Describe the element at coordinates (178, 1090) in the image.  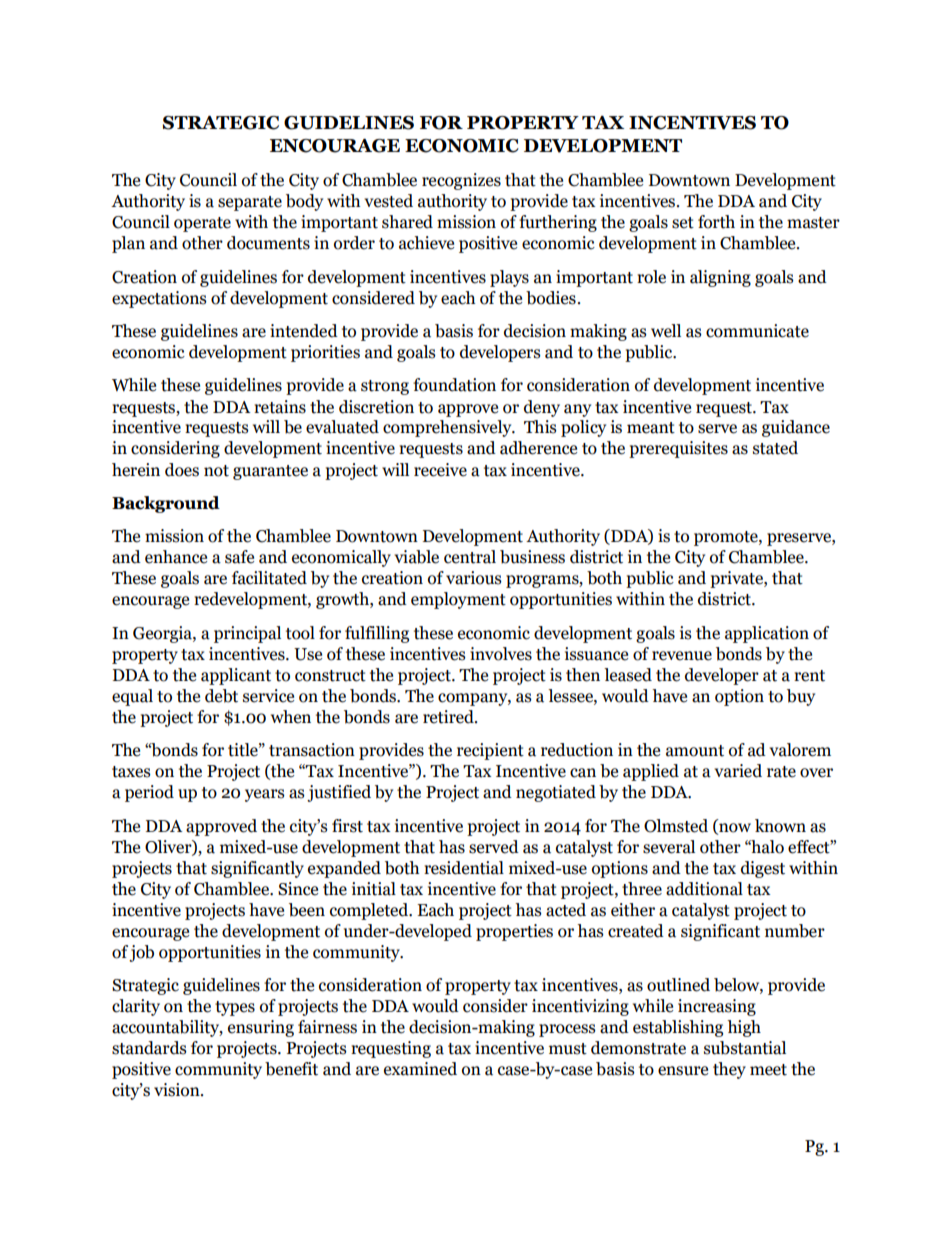
I see `vision` at that location.
